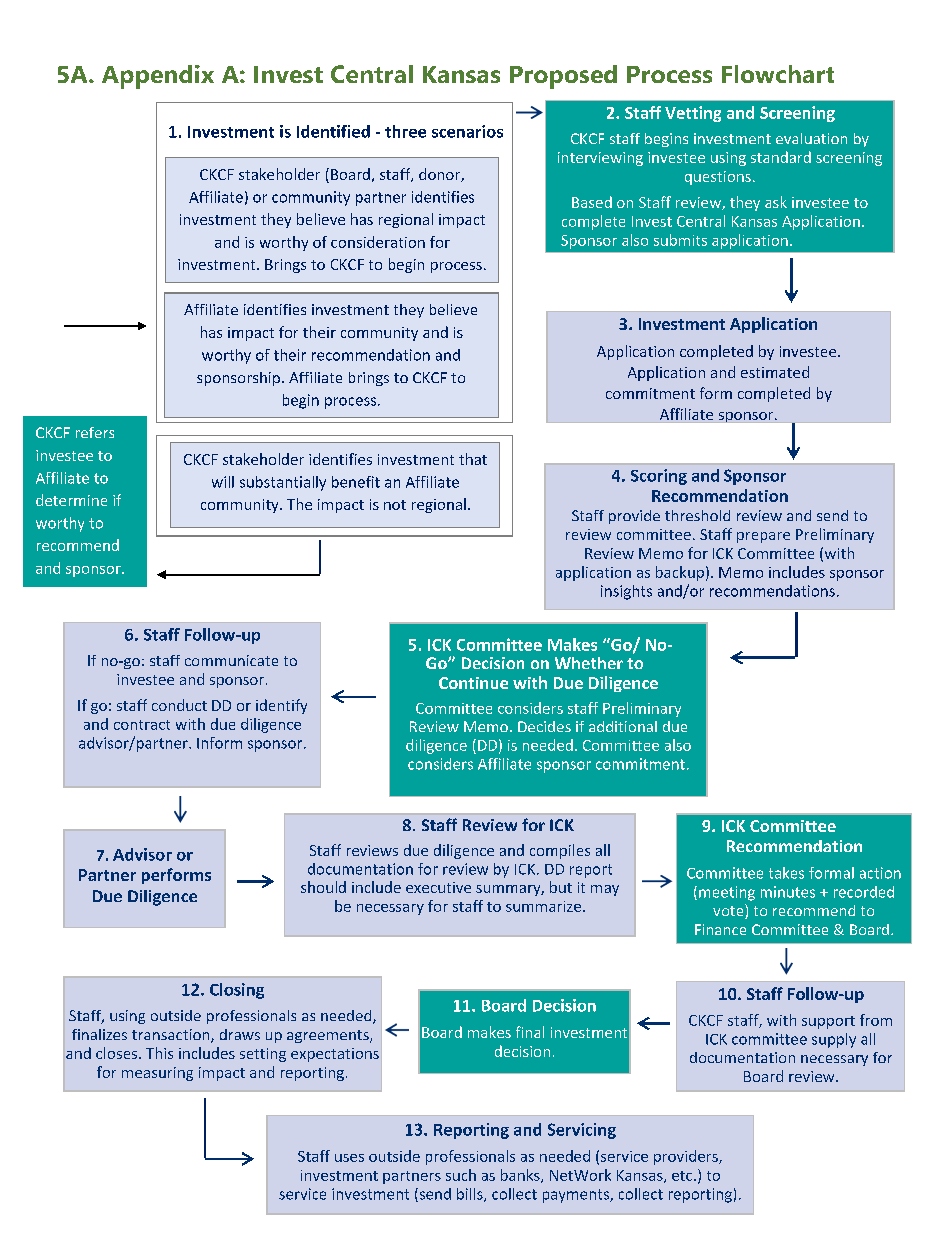 Image resolution: width=952 pixels, height=1233 pixels. Describe the element at coordinates (438, 887) in the screenshot. I see `executive` at that location.
